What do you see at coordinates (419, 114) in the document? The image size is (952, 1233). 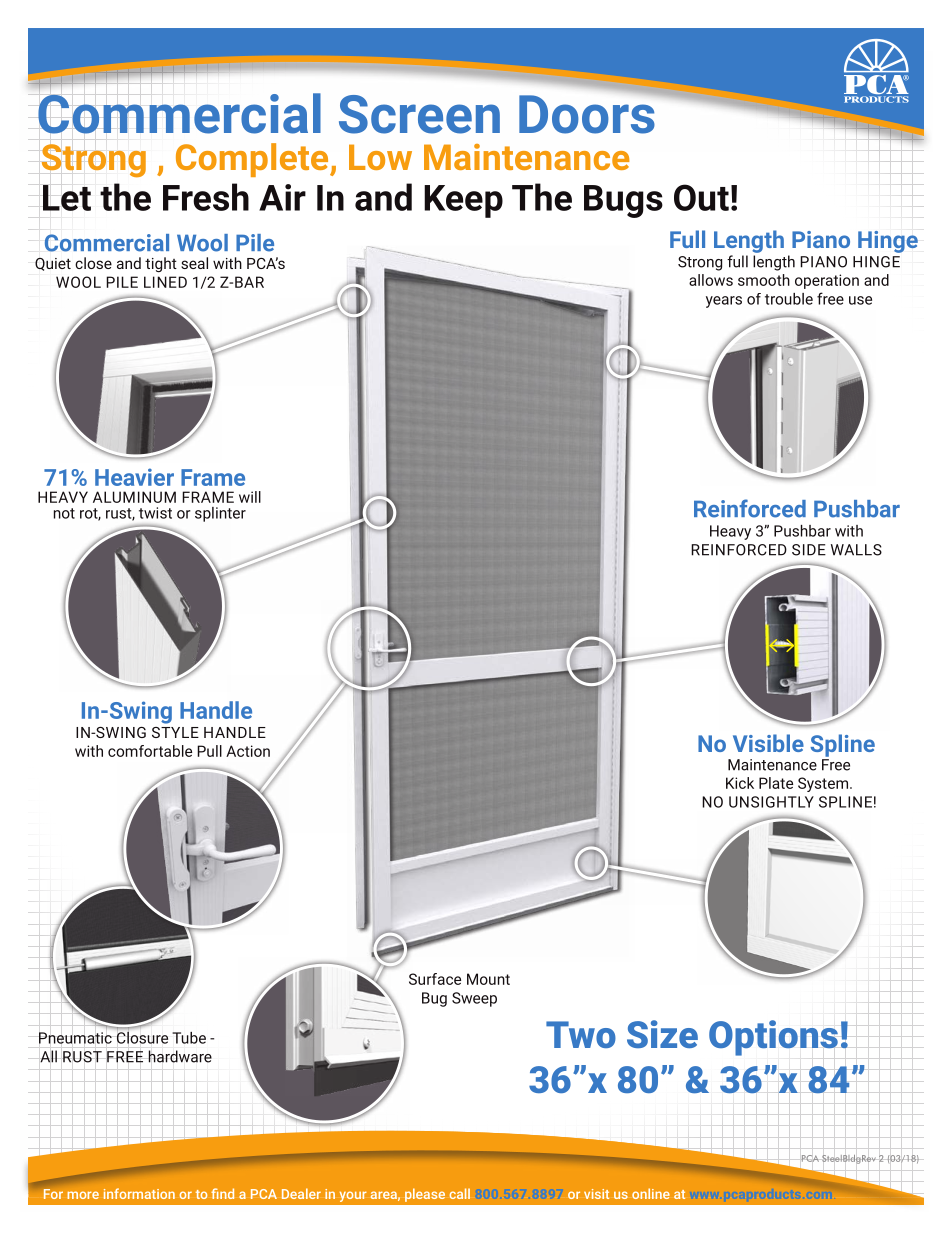 I see `Screen` at bounding box center [419, 114].
